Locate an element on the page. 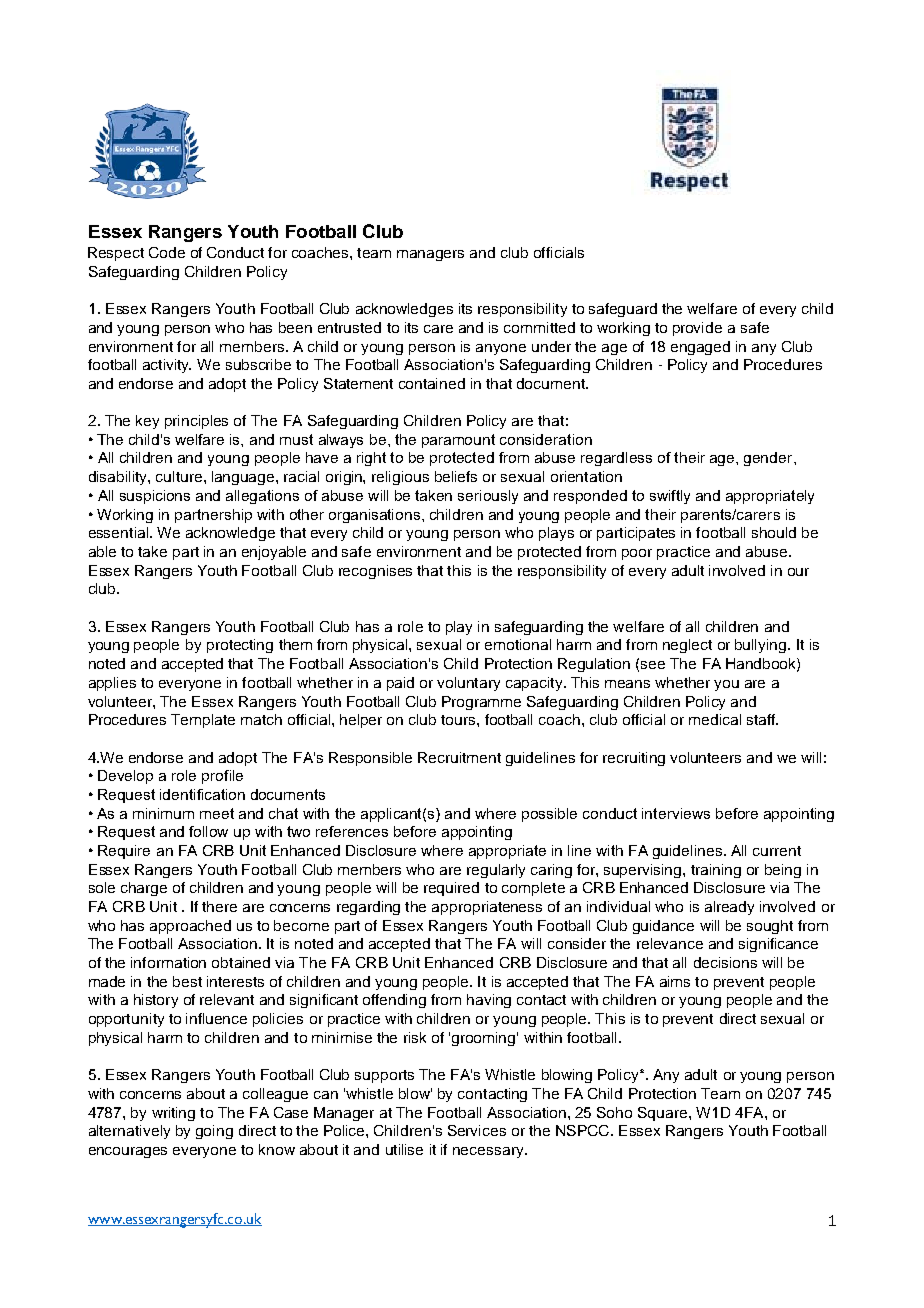  entrusted is located at coordinates (349, 327).
